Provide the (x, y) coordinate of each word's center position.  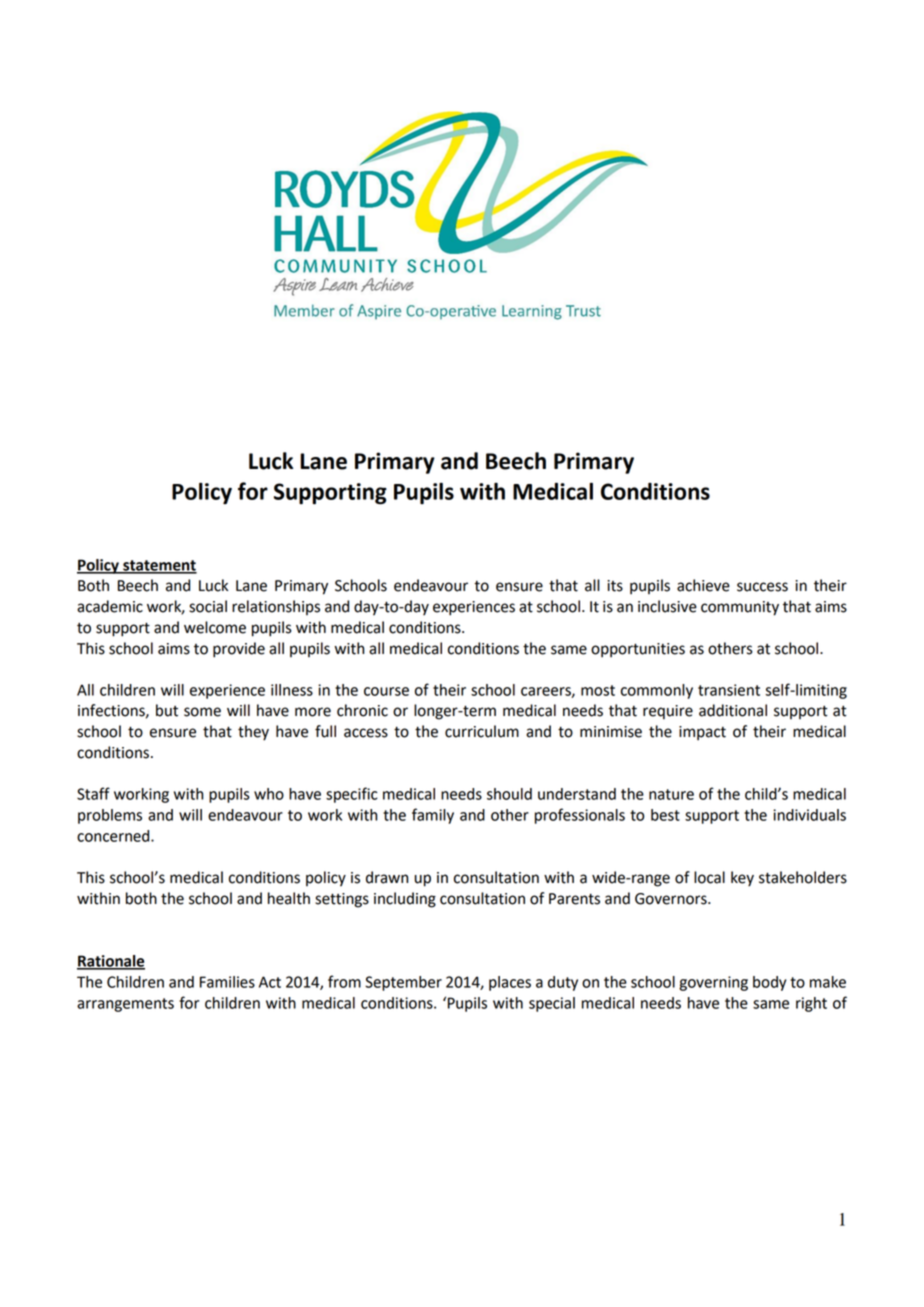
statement (159, 566)
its (615, 586)
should (509, 794)
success (762, 587)
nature (671, 794)
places (510, 983)
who (269, 794)
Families (227, 982)
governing (713, 983)
